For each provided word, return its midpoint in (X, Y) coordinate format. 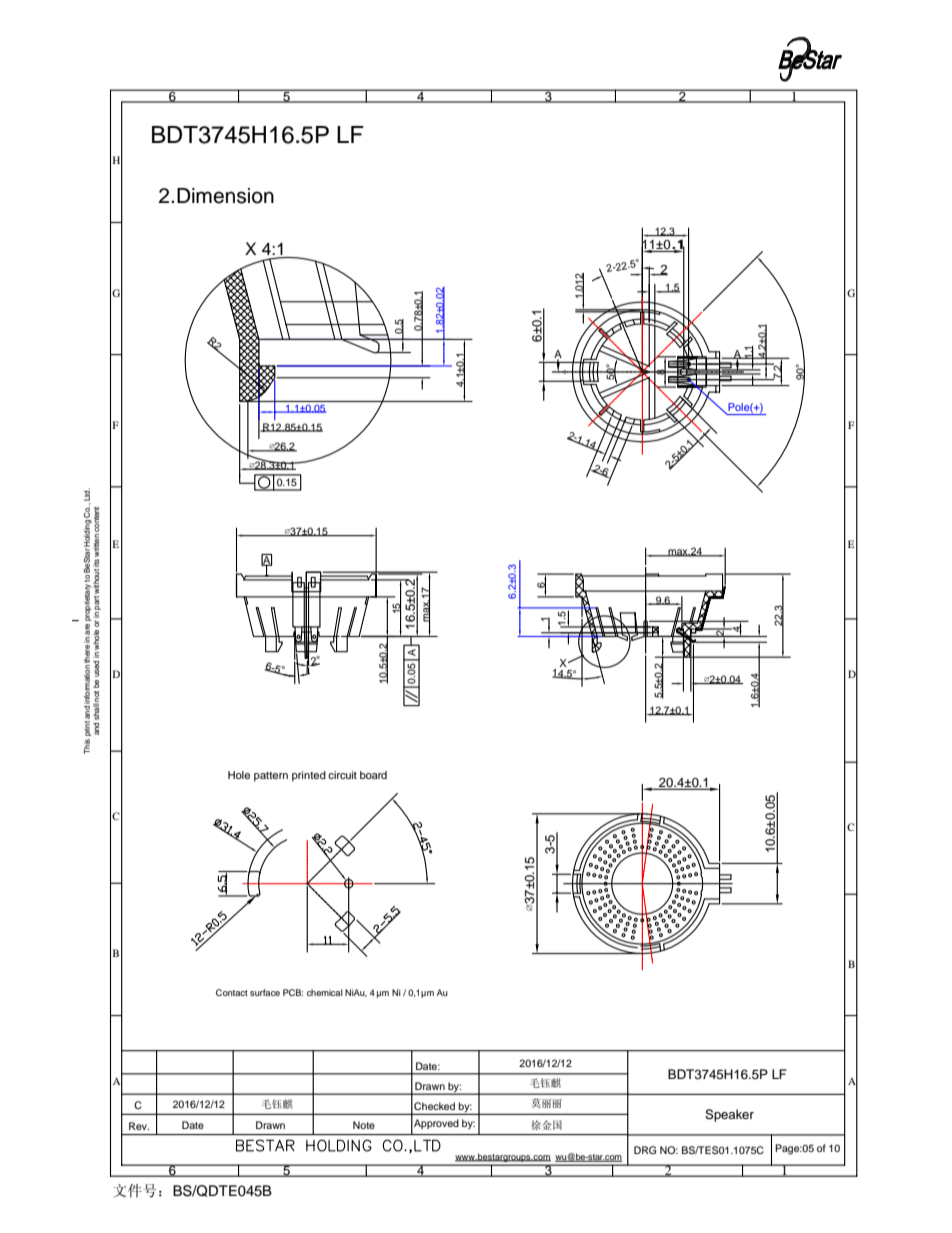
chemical (325, 992)
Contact (232, 992)
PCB (293, 992)
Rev (139, 1126)
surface (265, 992)
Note (364, 1125)
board (373, 775)
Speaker (729, 1115)
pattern (271, 777)
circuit (342, 775)
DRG (645, 1150)
